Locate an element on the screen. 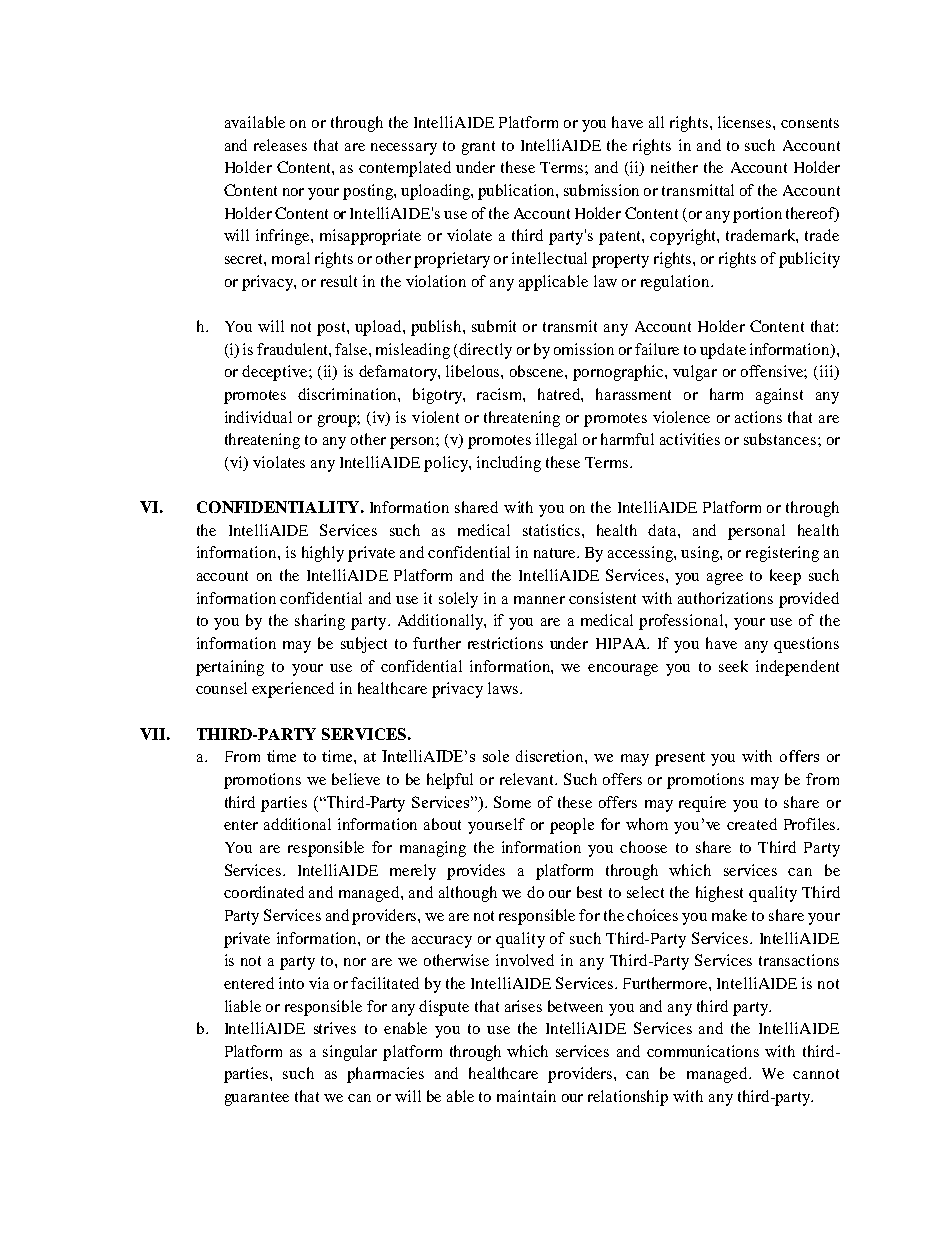  sharing is located at coordinates (320, 622).
